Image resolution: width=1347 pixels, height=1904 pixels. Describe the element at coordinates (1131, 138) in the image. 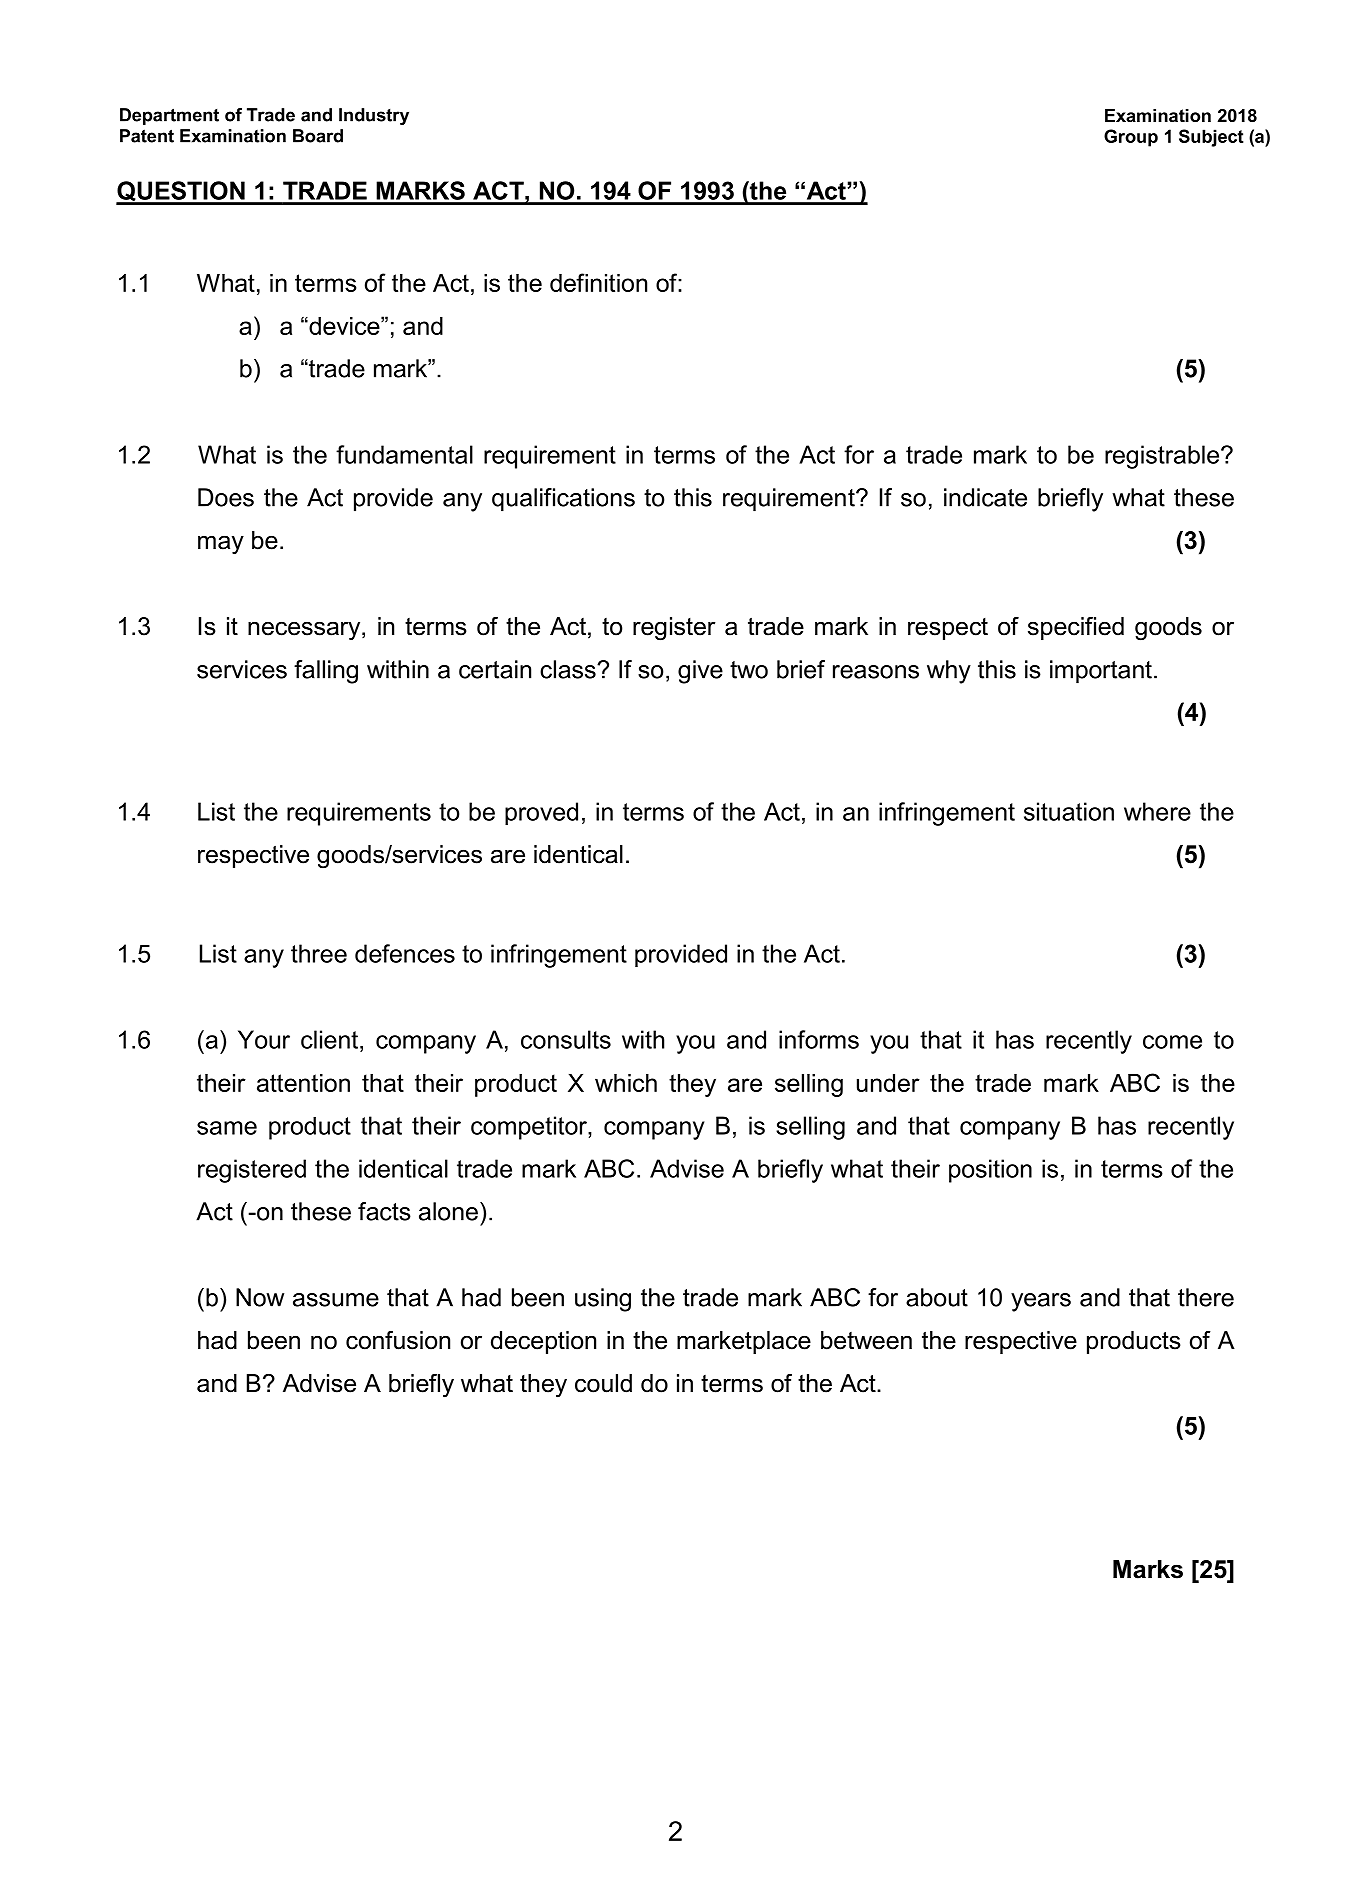

I see `Group` at that location.
